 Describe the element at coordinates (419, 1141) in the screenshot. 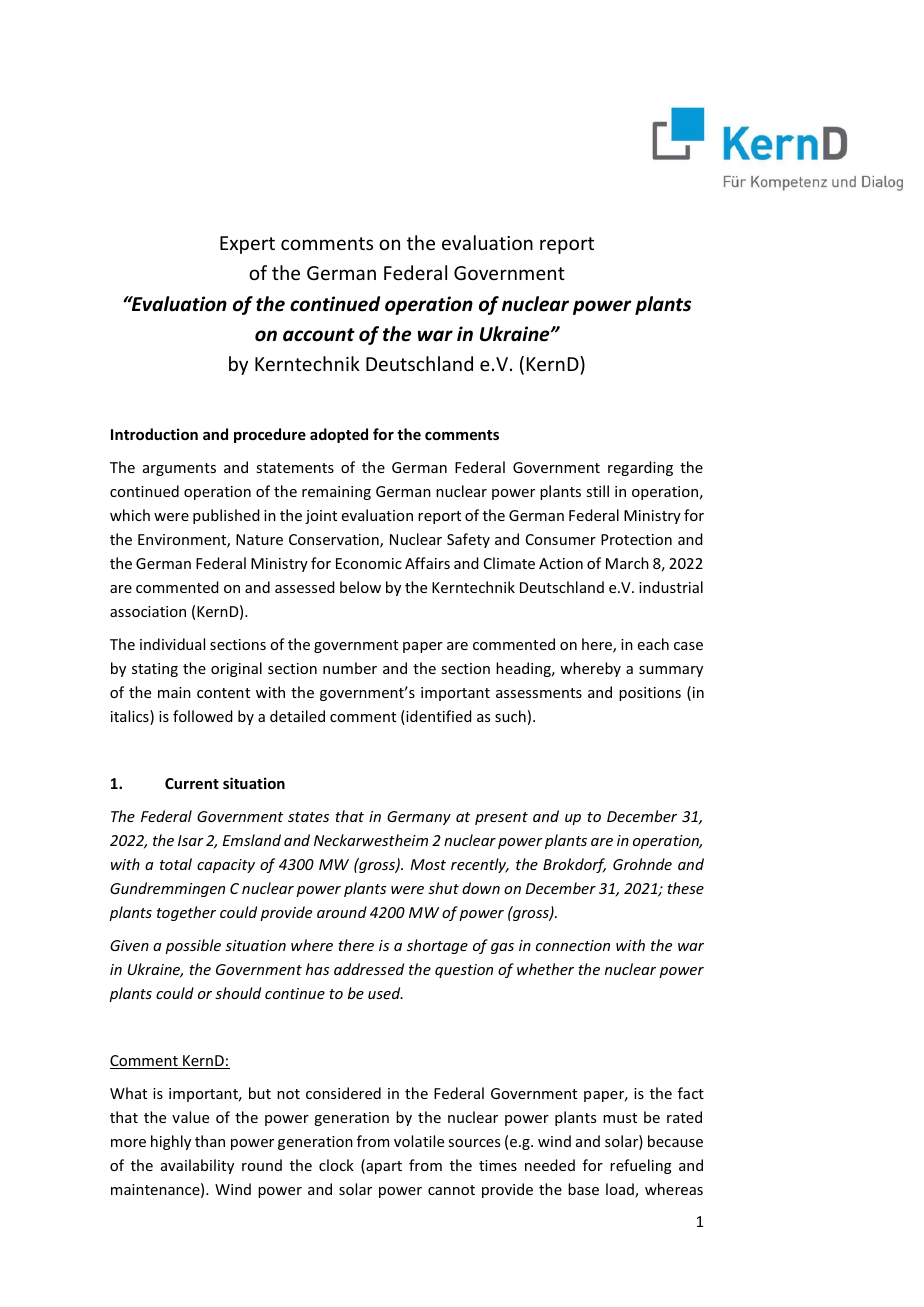

I see `volatile` at that location.
